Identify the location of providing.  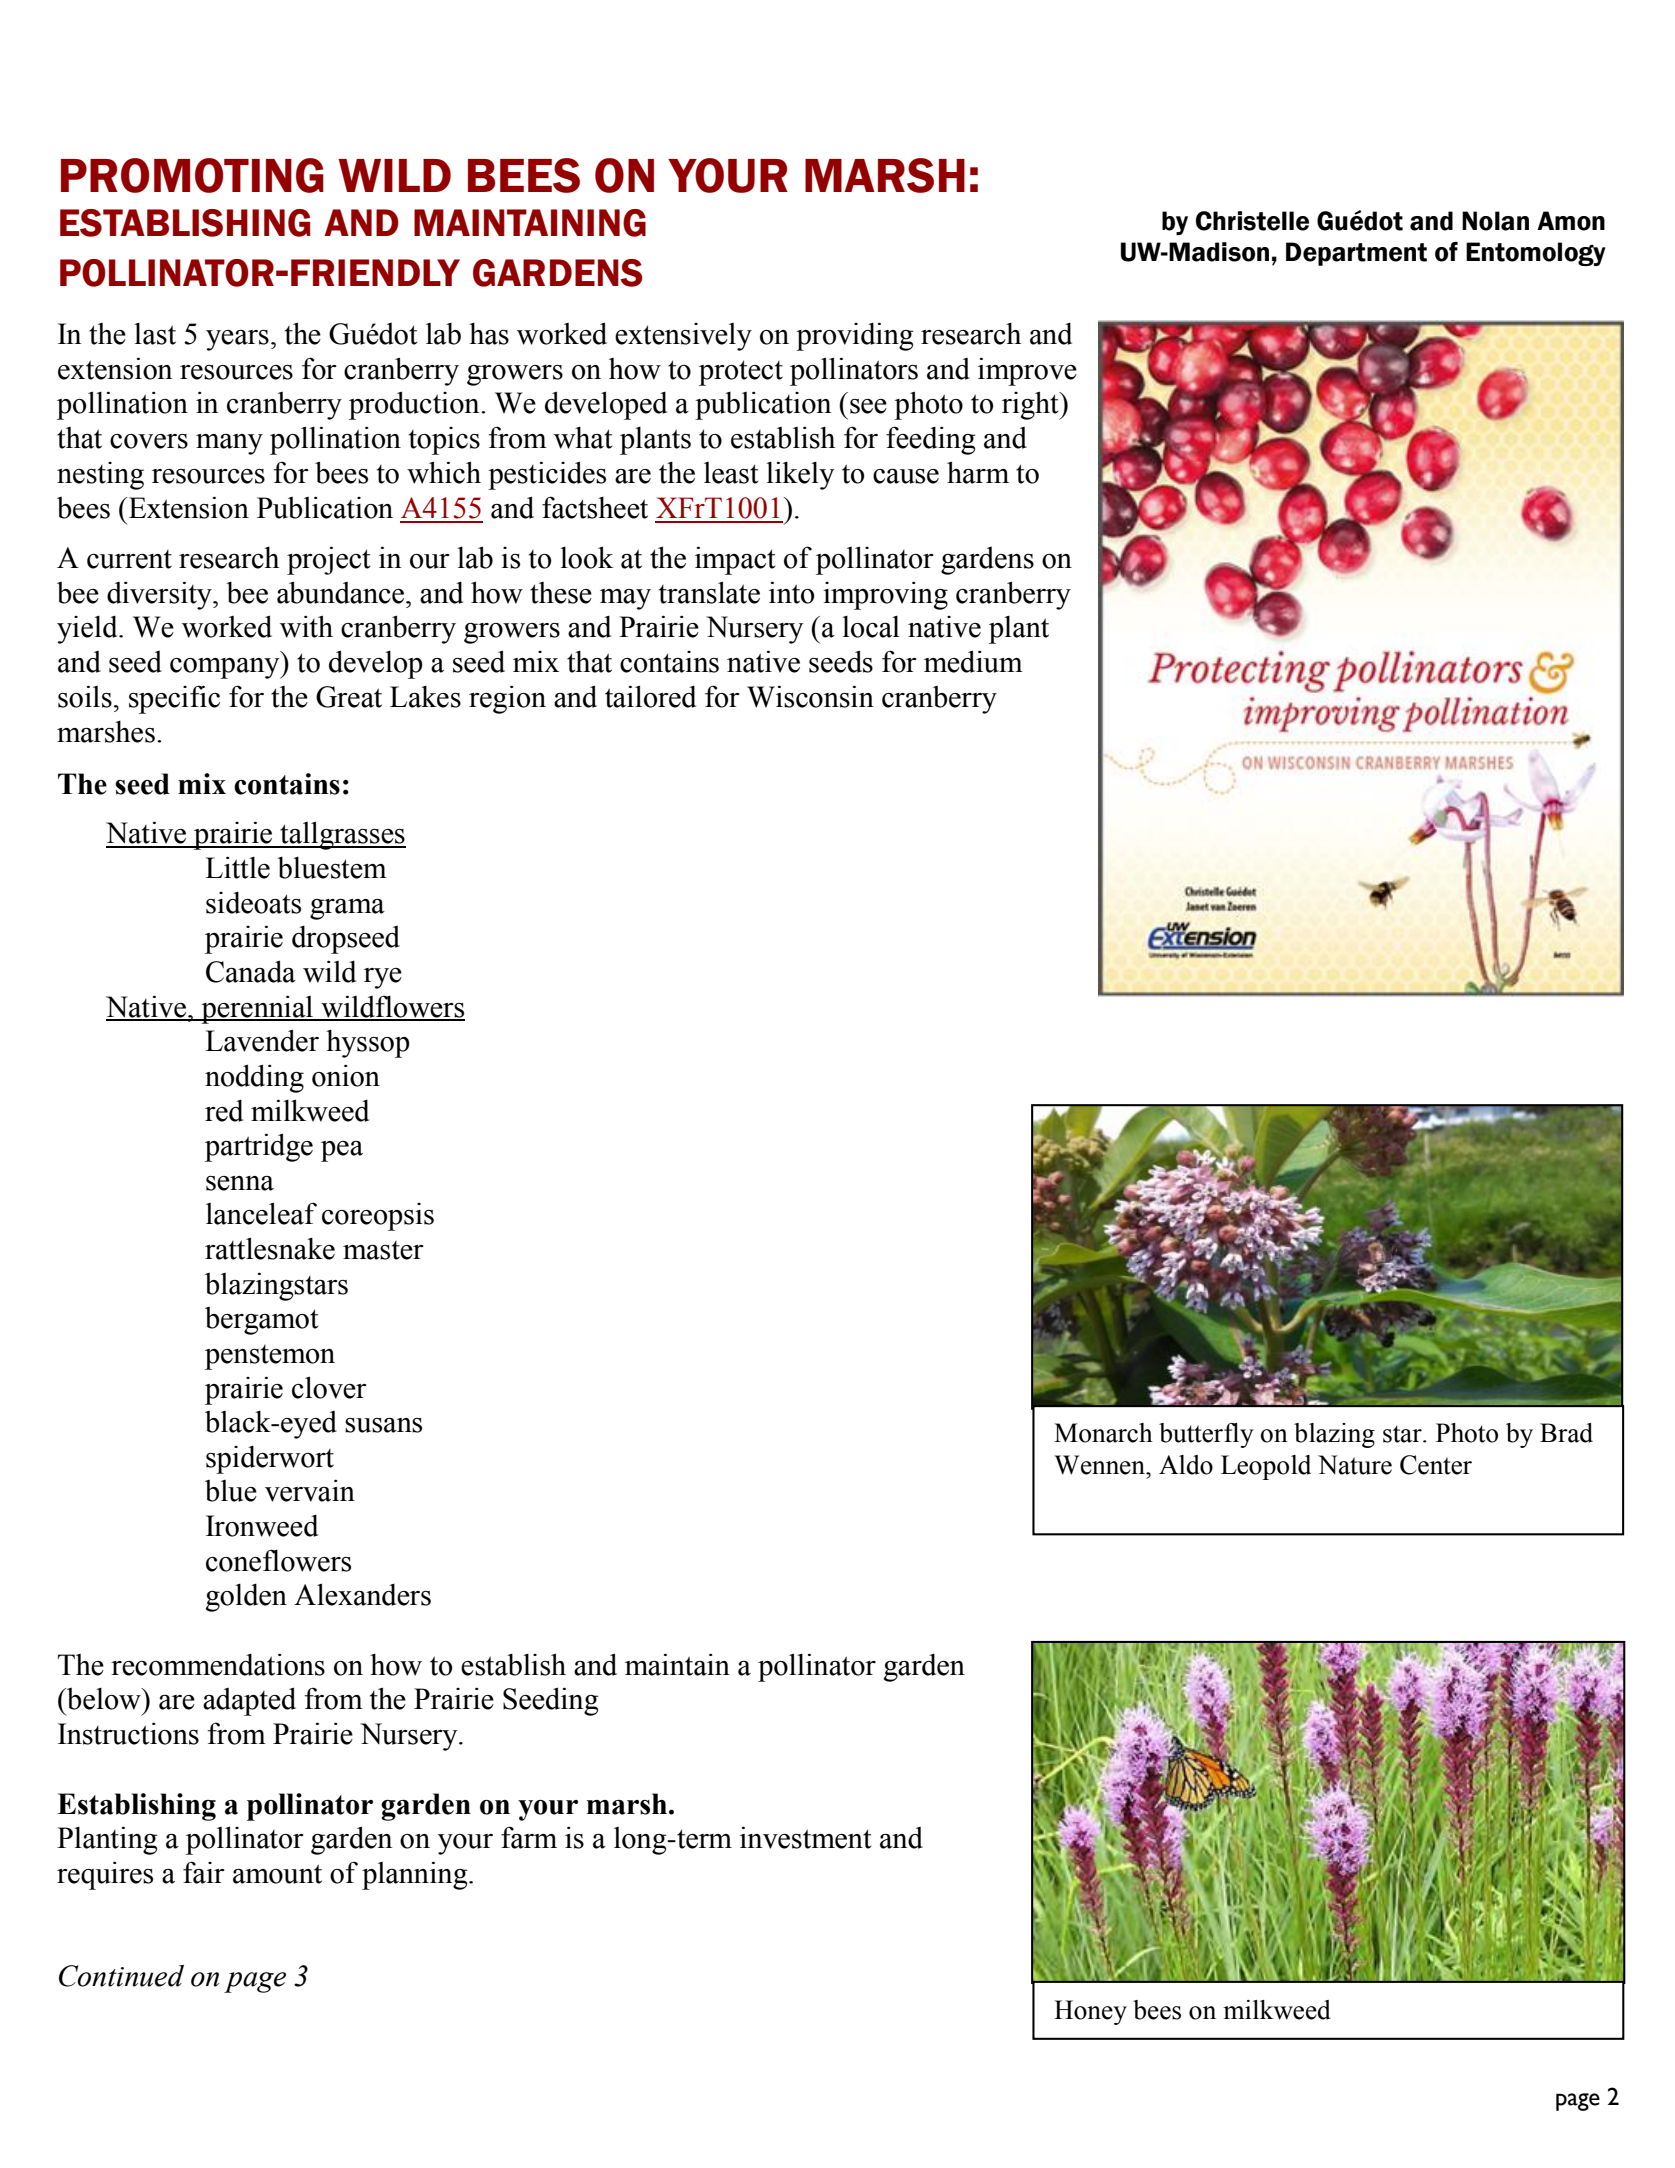
(855, 336).
